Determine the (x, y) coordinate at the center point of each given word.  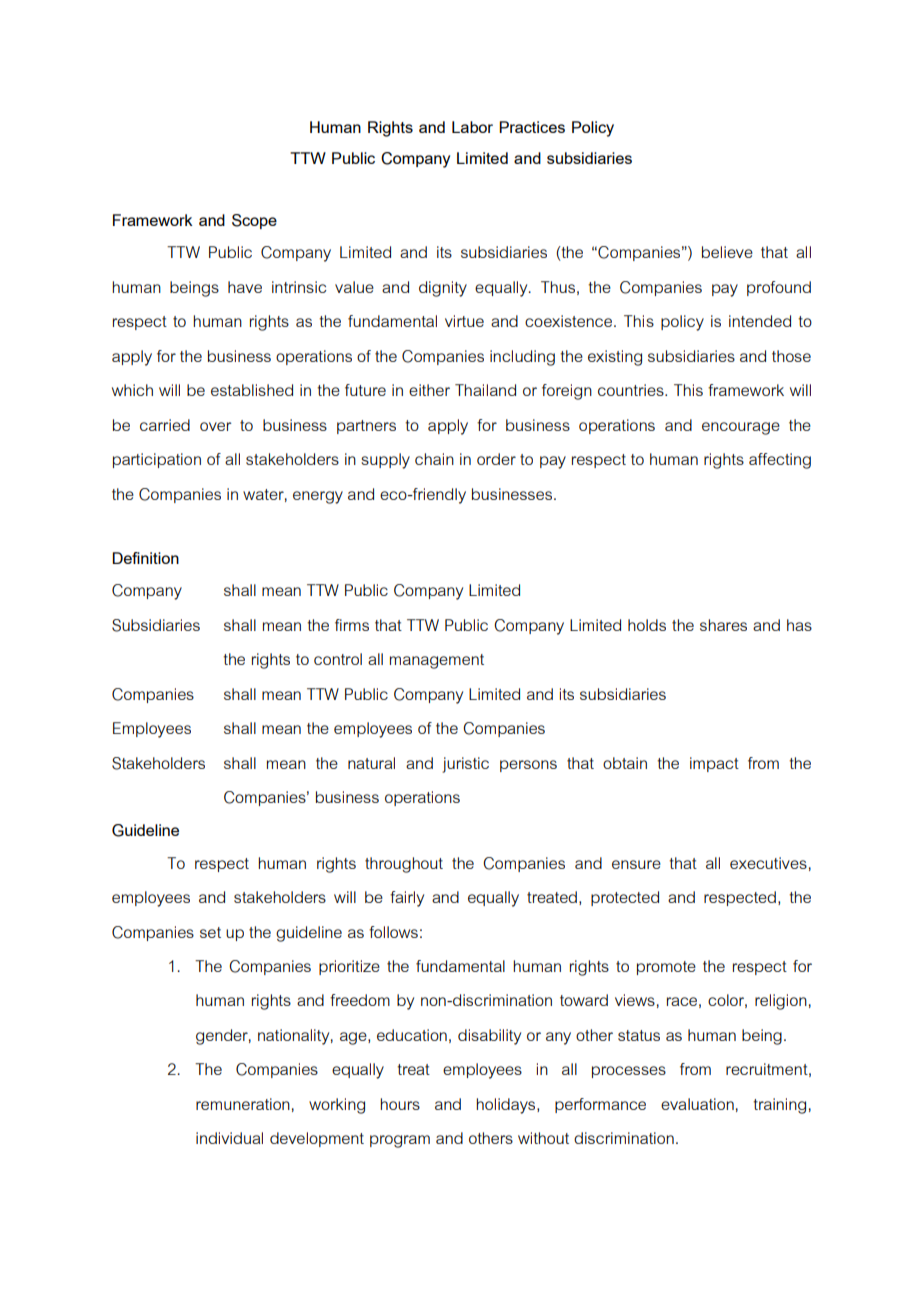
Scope (254, 221)
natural (371, 763)
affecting (780, 461)
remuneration (243, 1104)
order (496, 459)
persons (528, 766)
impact (714, 764)
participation (157, 460)
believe (727, 252)
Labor (472, 127)
